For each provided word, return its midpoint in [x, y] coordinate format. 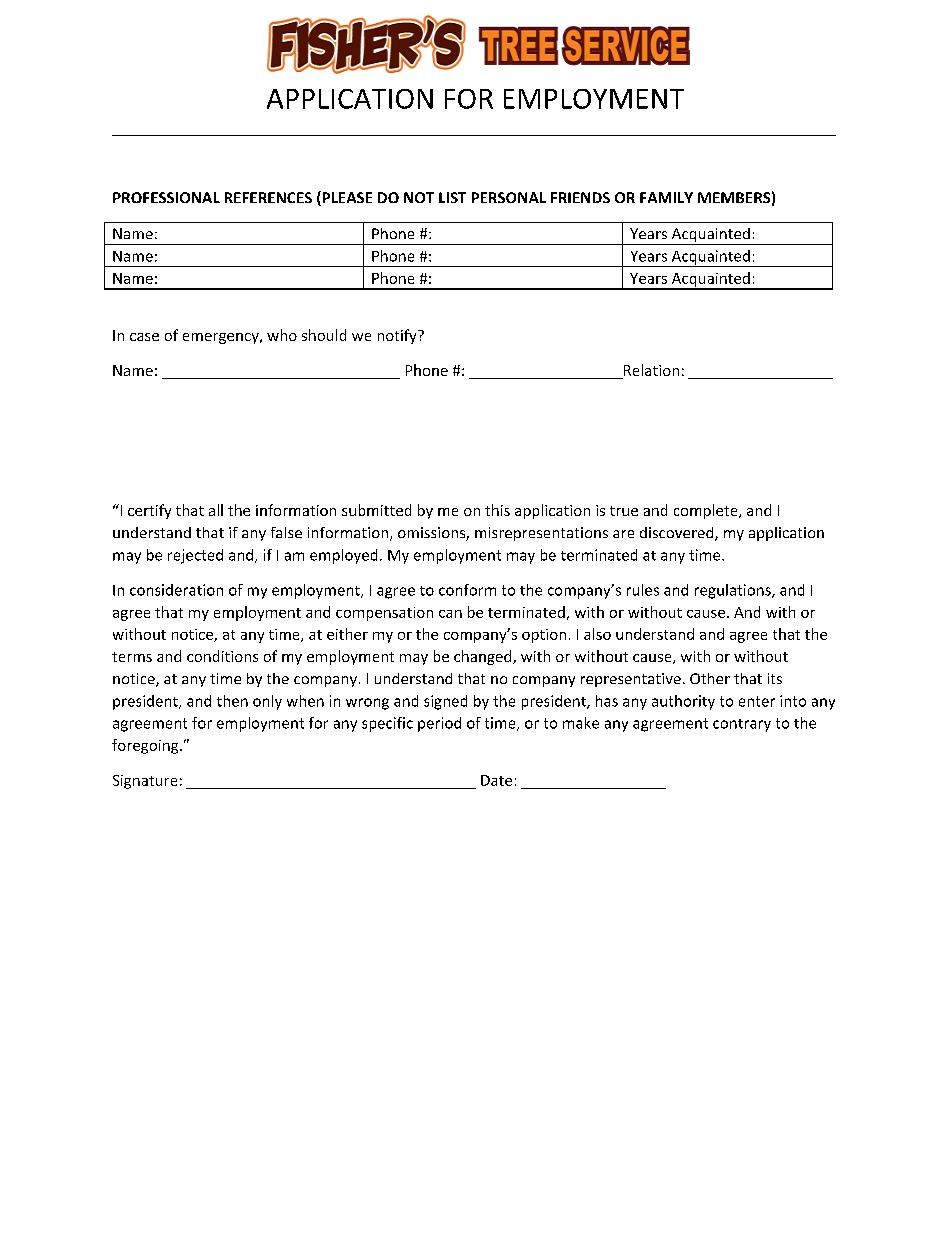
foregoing [146, 746]
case [144, 337]
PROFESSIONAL [166, 197]
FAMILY [666, 197]
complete [707, 511]
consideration [176, 590]
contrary [742, 725]
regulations [734, 591]
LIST [452, 197]
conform [467, 590]
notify [398, 336]
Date [496, 780]
